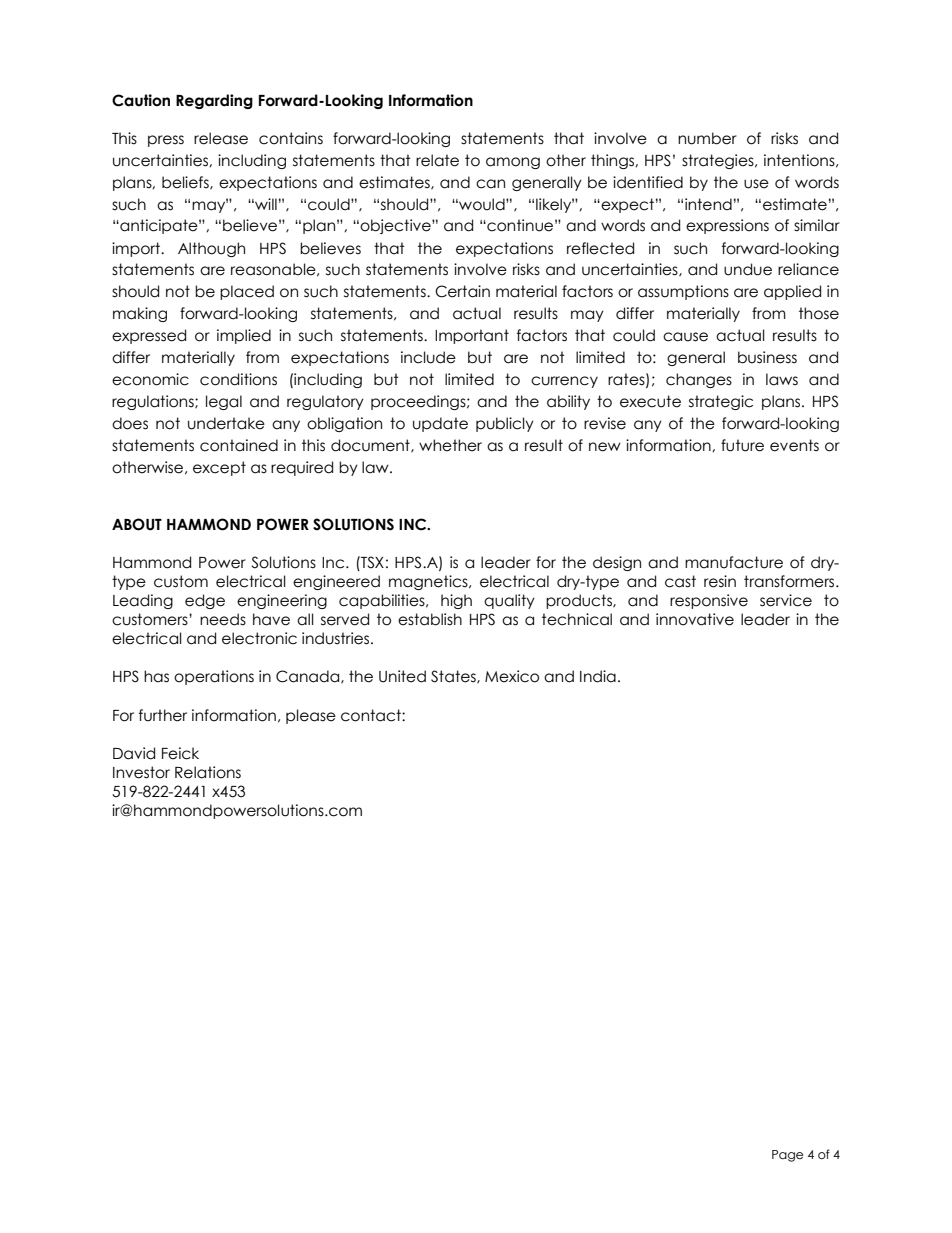 Image resolution: width=952 pixels, height=1233 pixels. Describe the element at coordinates (137, 524) in the document. I see `ABOUT` at that location.
